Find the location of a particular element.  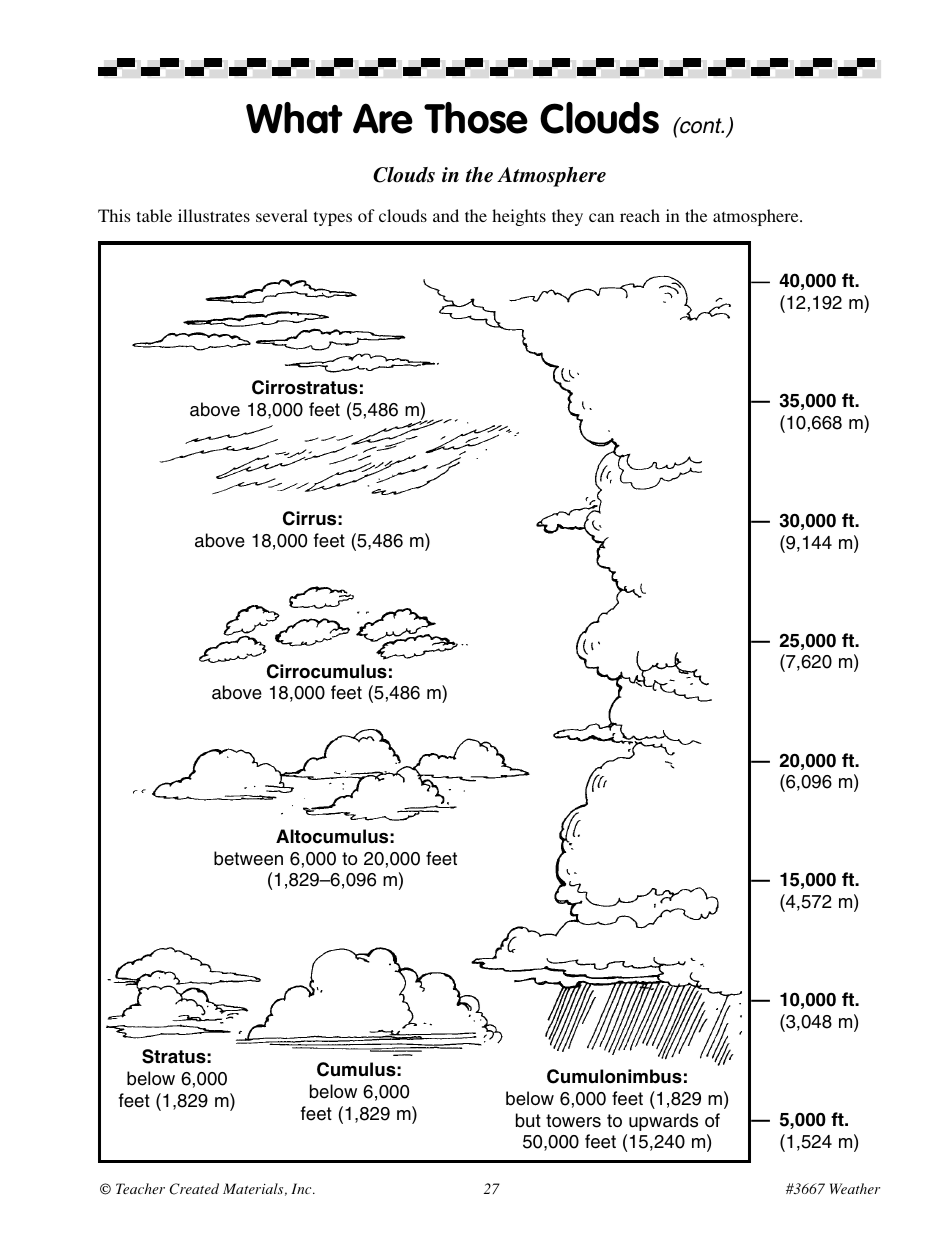

but is located at coordinates (528, 1120).
